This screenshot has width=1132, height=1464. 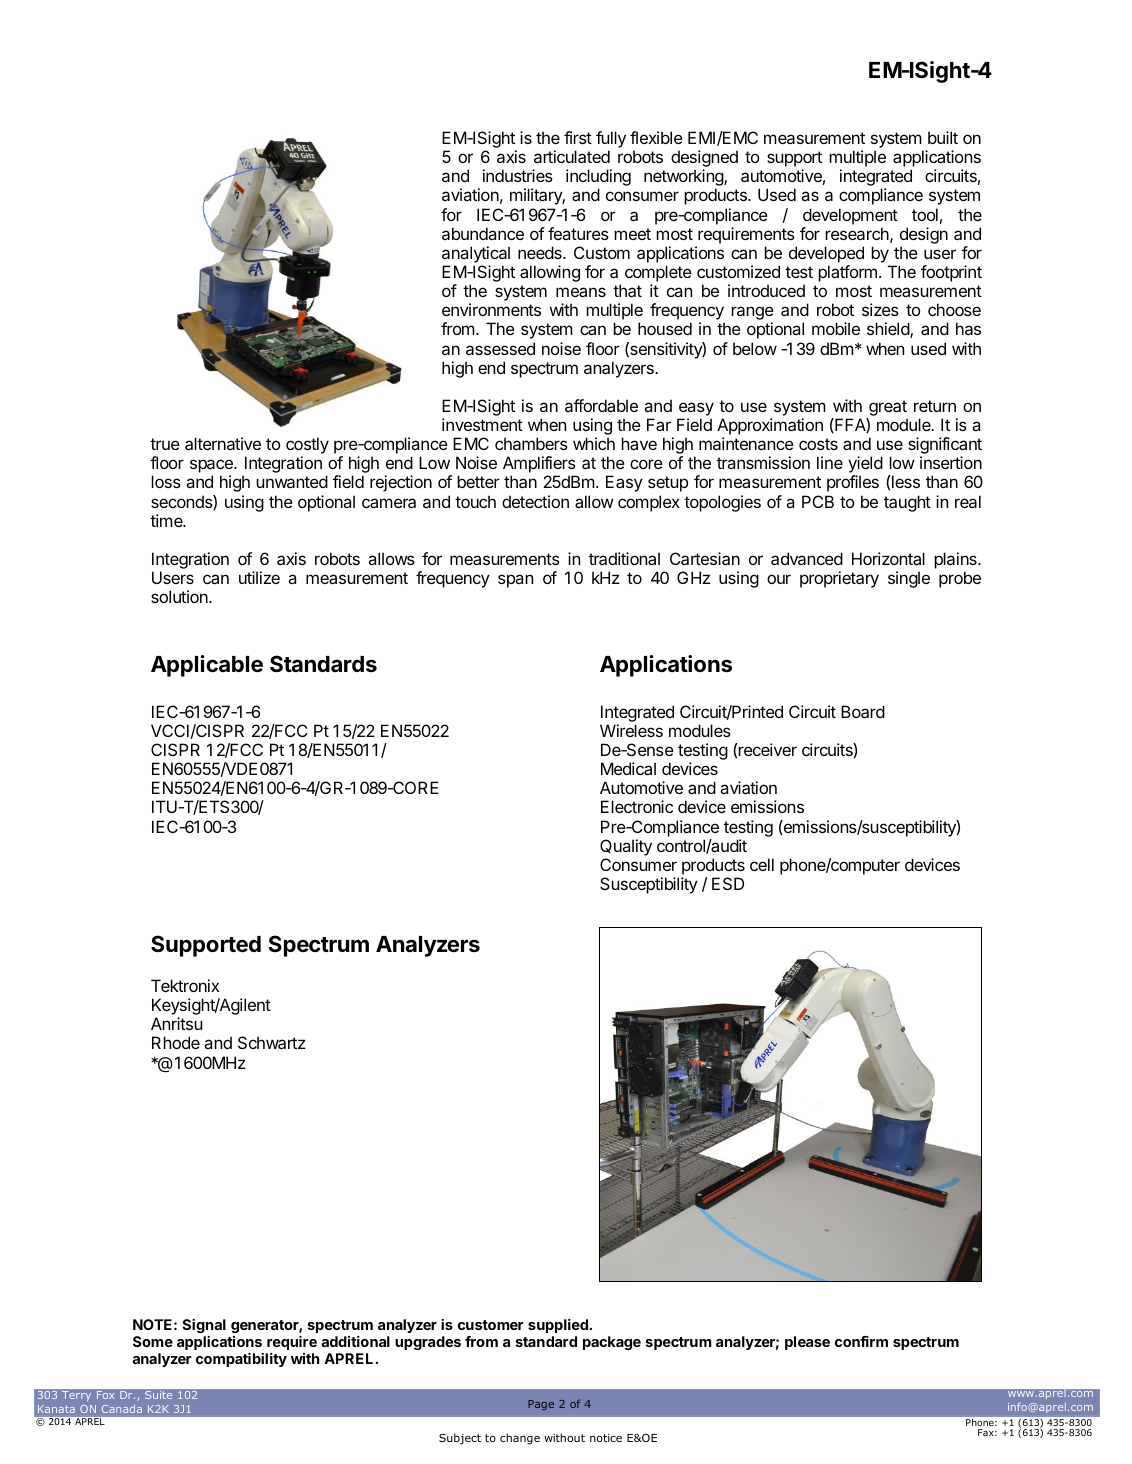 What do you see at coordinates (762, 864) in the screenshot?
I see `cell` at bounding box center [762, 864].
